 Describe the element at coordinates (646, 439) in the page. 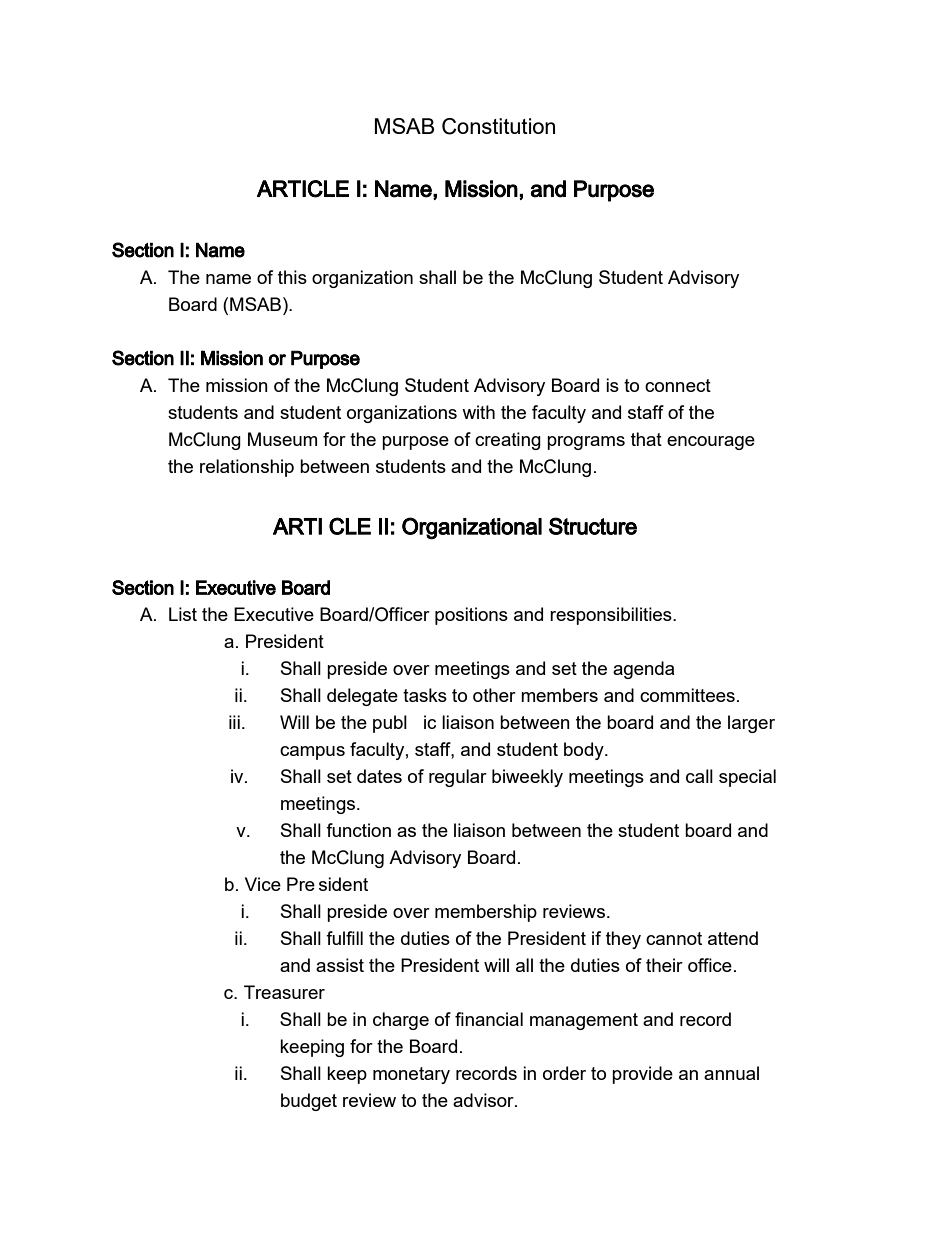

I see `that` at that location.
